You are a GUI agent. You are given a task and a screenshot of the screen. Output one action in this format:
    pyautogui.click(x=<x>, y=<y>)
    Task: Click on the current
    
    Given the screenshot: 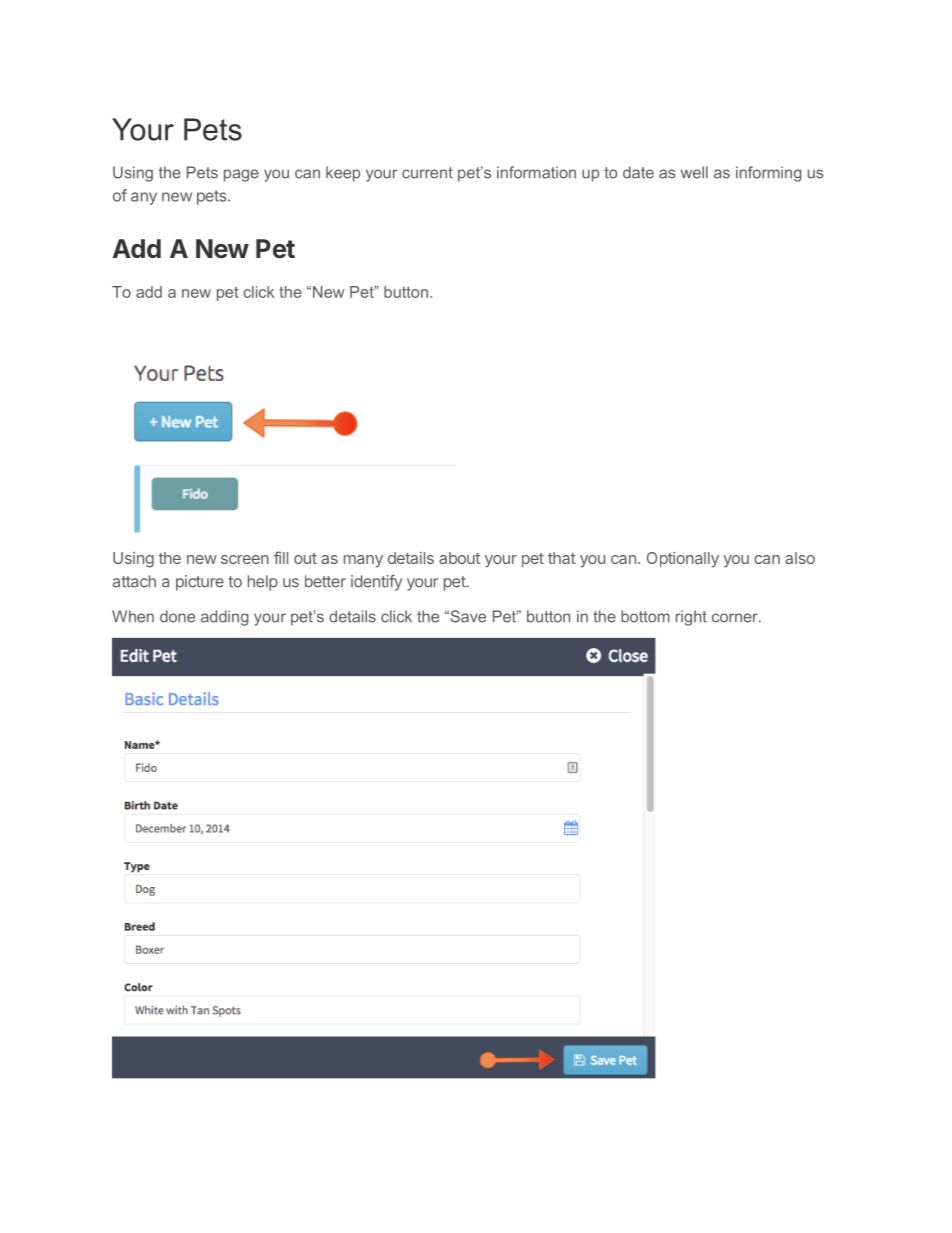 What is the action you would take?
    pyautogui.click(x=427, y=173)
